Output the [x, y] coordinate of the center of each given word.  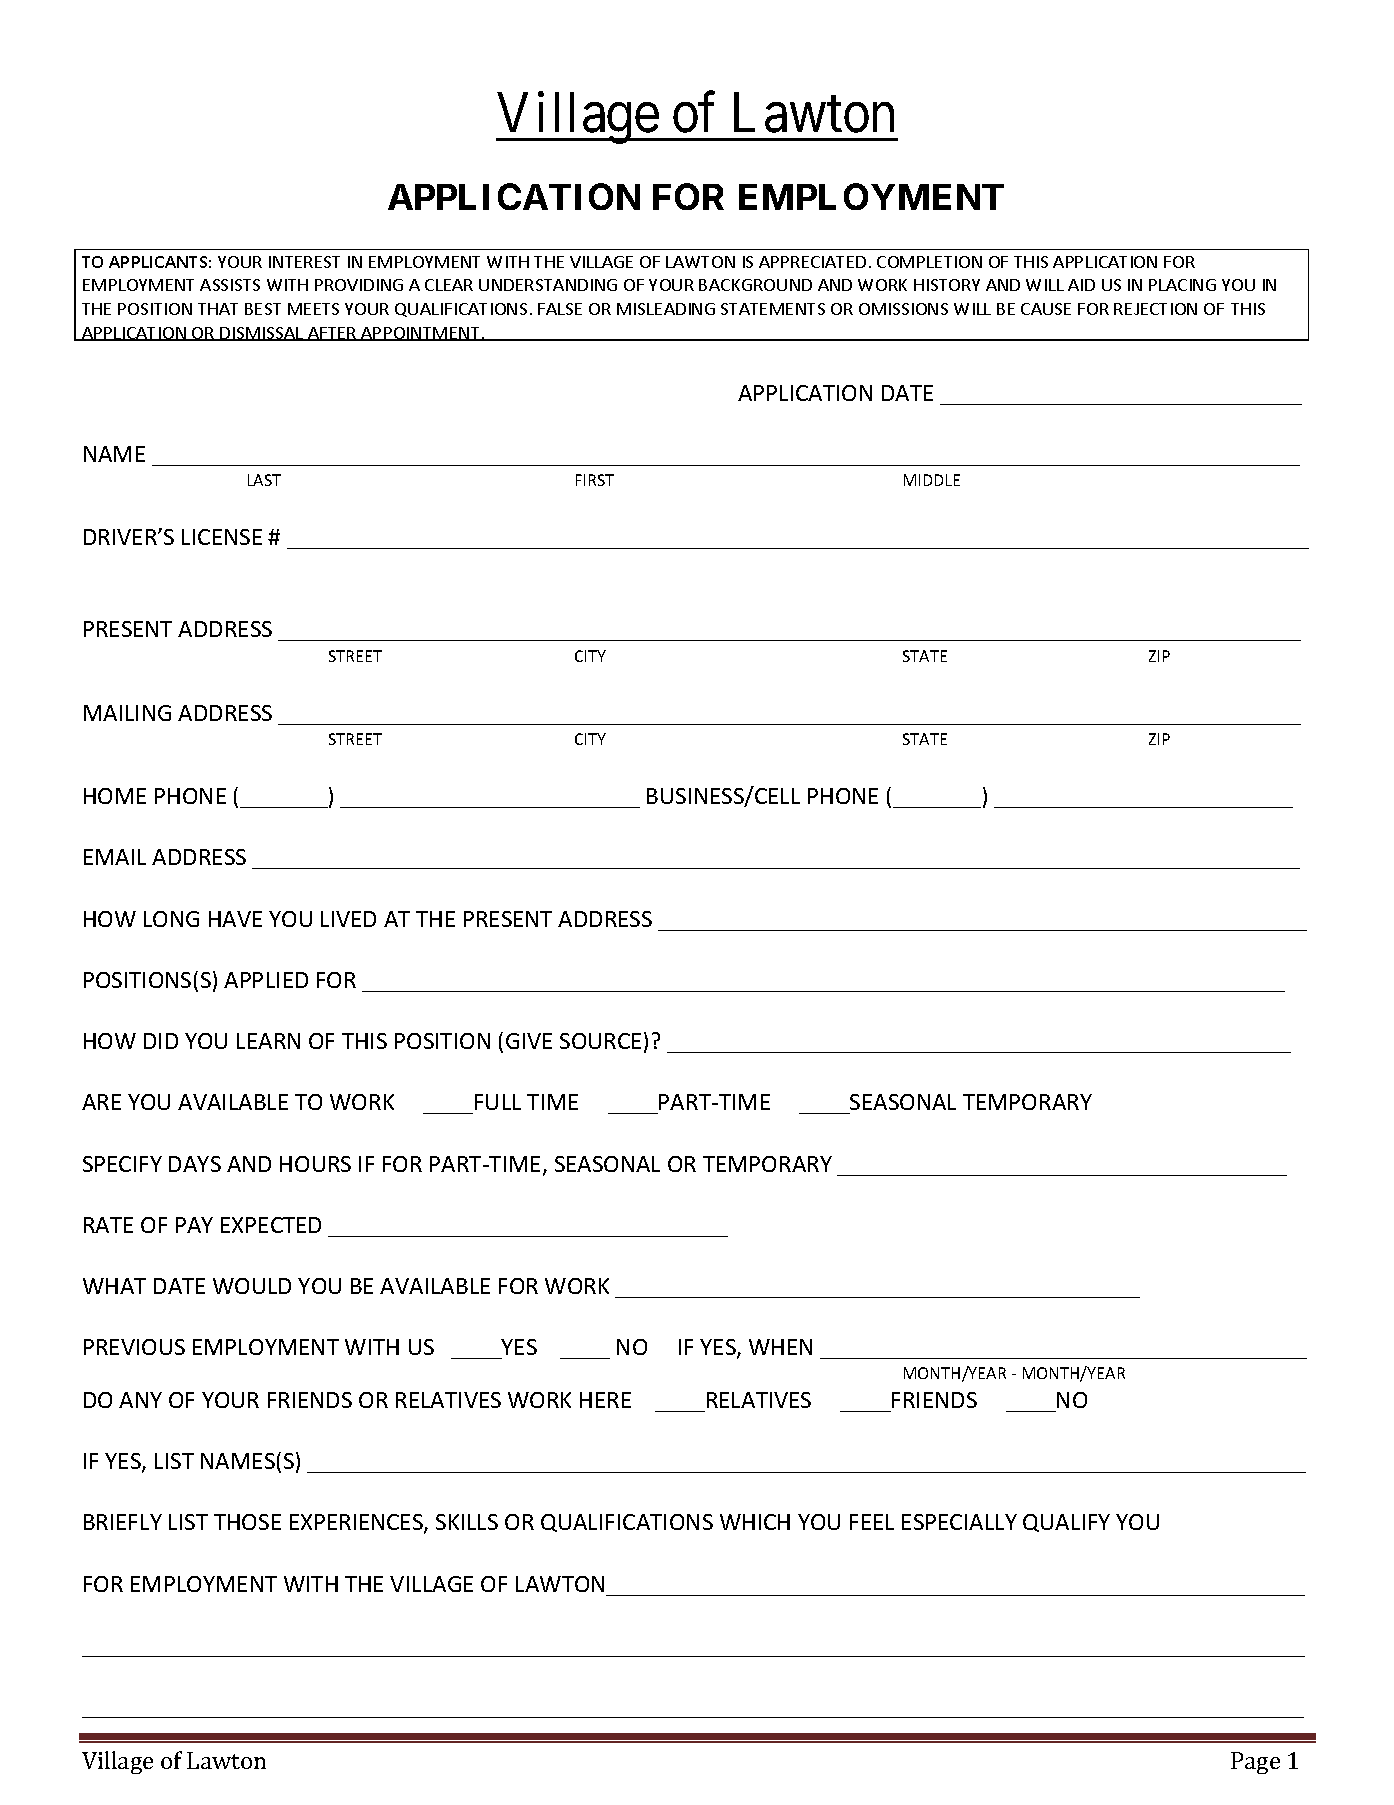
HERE [605, 1400]
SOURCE [600, 1041]
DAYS [195, 1164]
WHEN [780, 1347]
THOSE [247, 1522]
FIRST [595, 480]
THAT [218, 309]
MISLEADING [666, 309]
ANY [140, 1400]
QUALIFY [1066, 1523]
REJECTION [1155, 309]
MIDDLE [932, 480]
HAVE [235, 919]
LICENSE [222, 537]
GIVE [529, 1041]
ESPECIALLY [959, 1522]
